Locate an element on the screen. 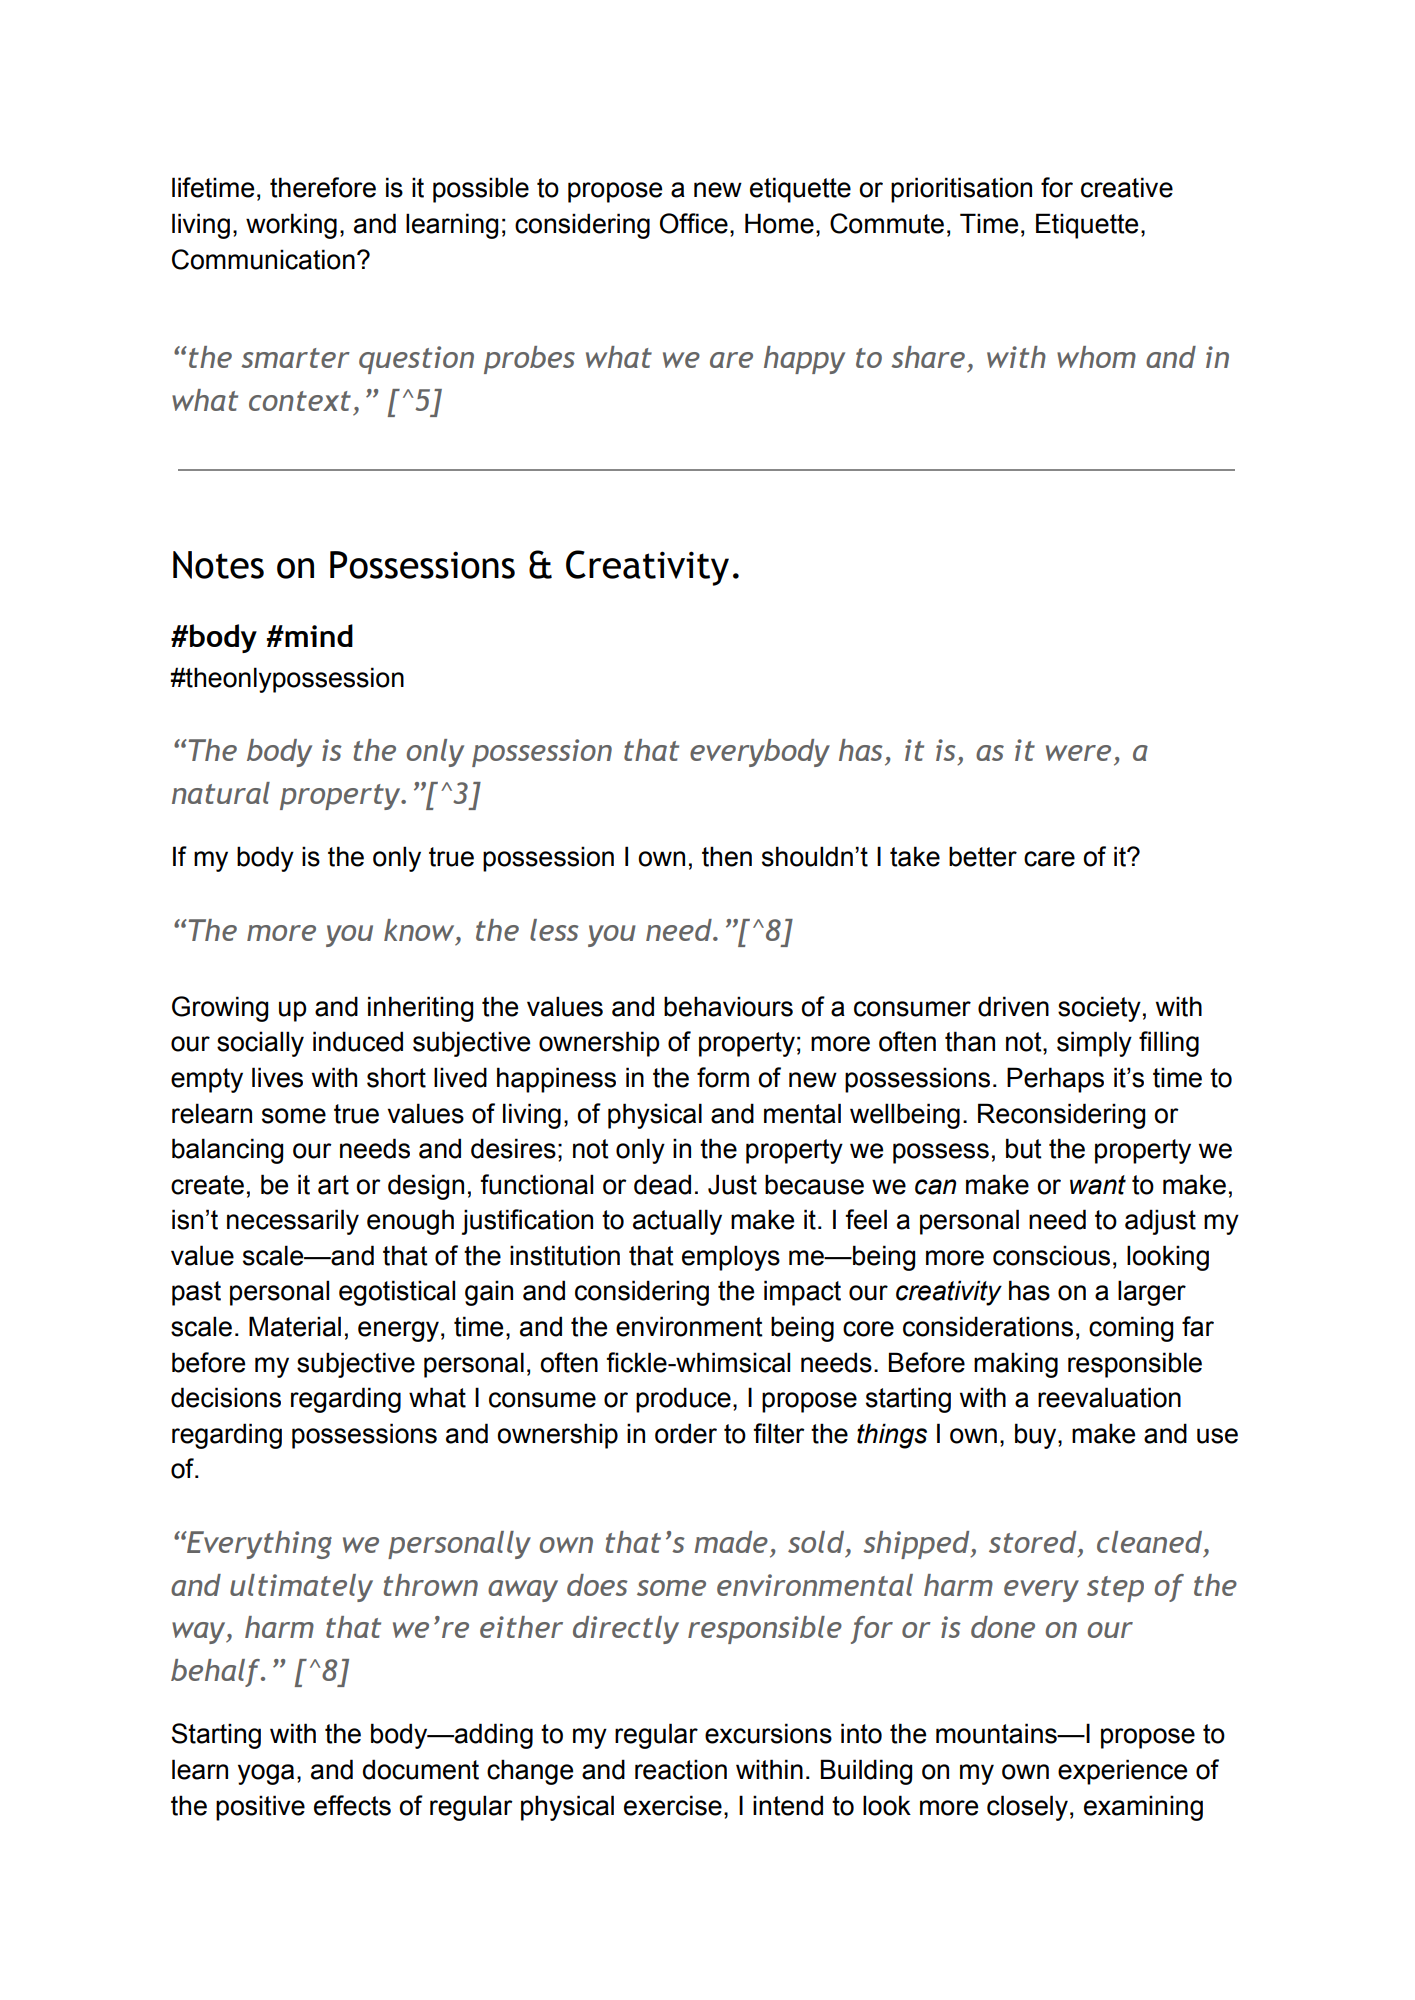 This screenshot has width=1415, height=2000. creative is located at coordinates (1127, 187).
